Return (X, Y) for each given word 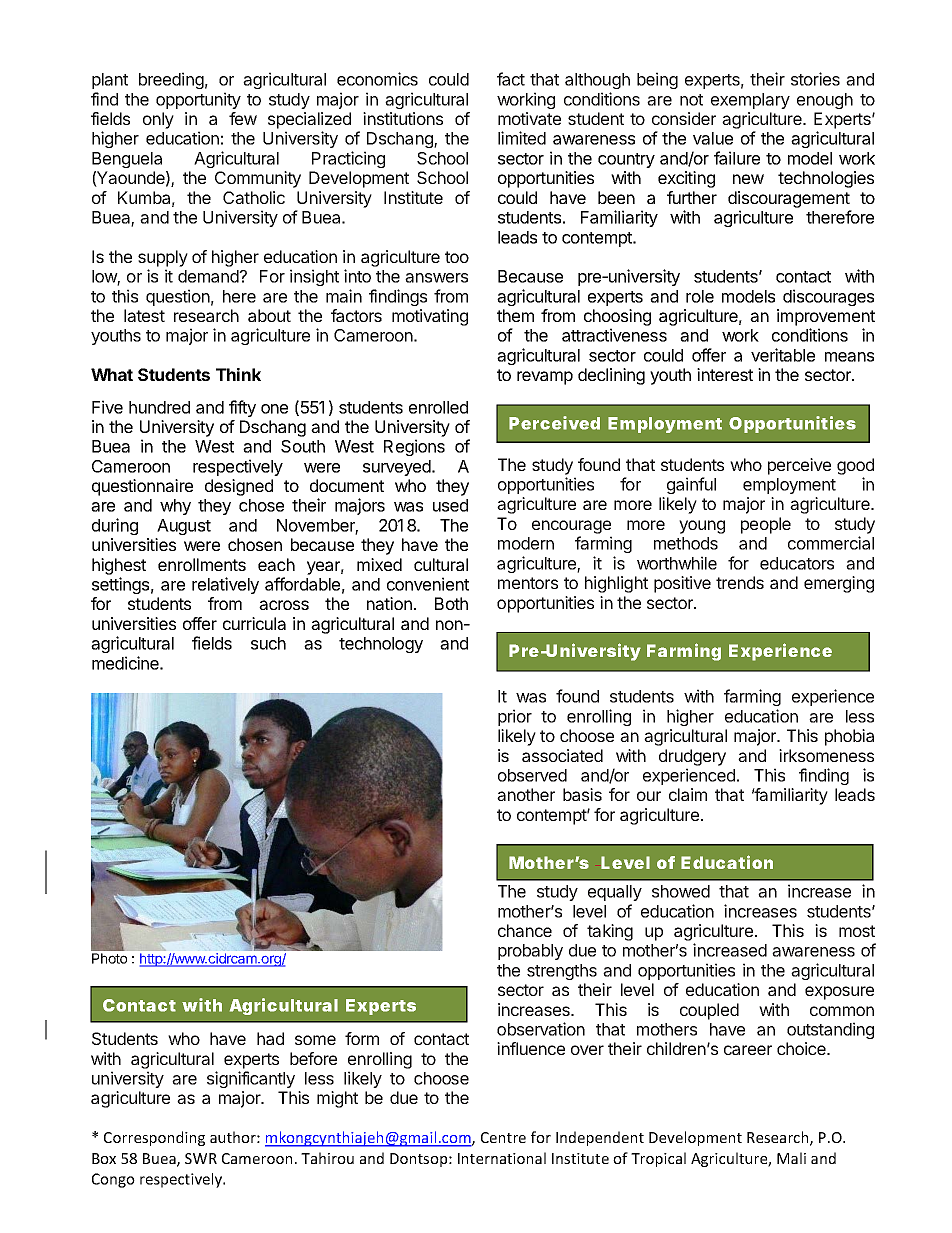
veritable (783, 355)
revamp (545, 378)
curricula (254, 623)
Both (451, 603)
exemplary (750, 101)
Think (238, 374)
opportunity (198, 100)
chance (525, 930)
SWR (201, 1158)
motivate (529, 118)
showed (681, 891)
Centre (503, 1137)
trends (740, 582)
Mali (791, 1158)
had (270, 1038)
